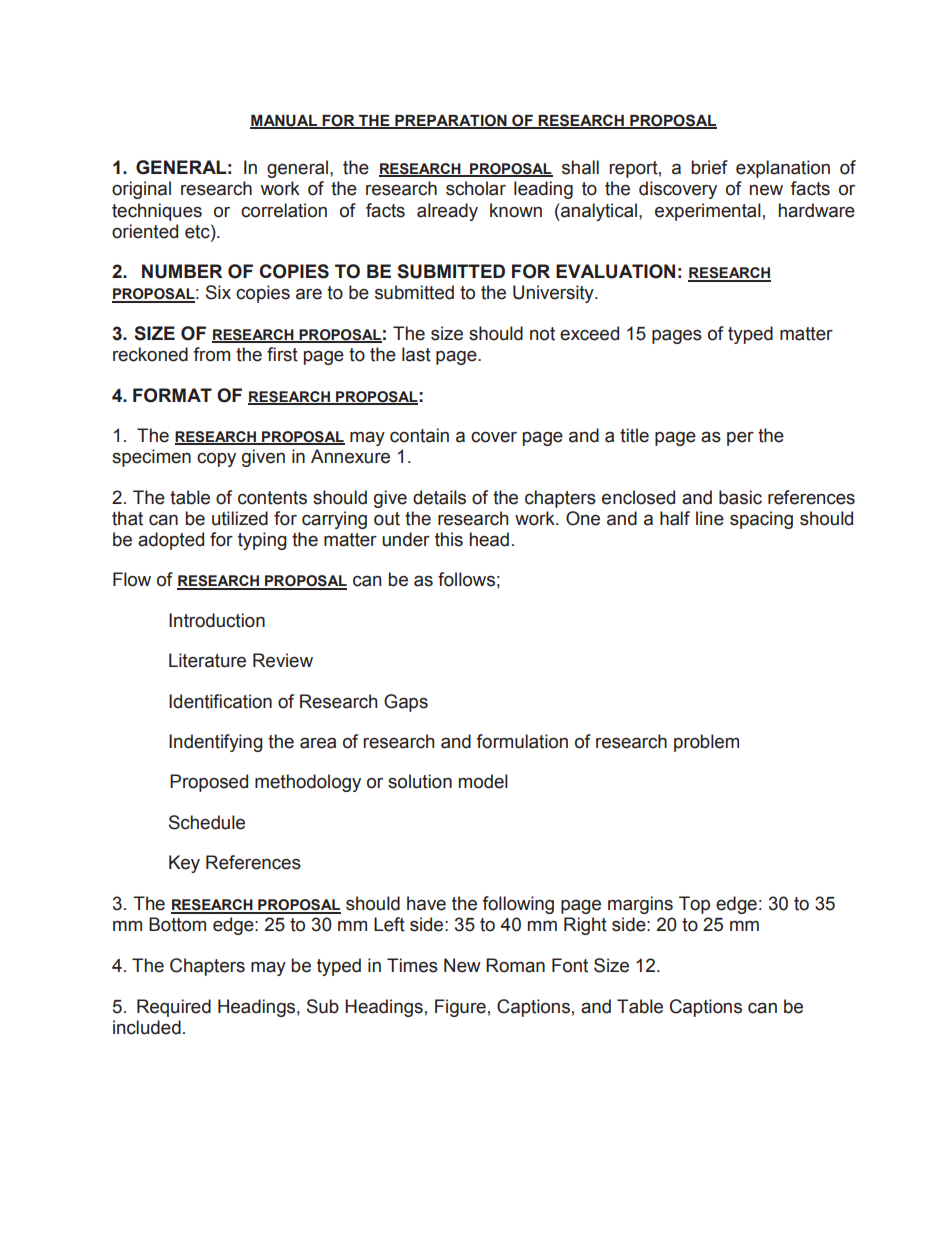  Describe the element at coordinates (174, 1008) in the document. I see `Required` at that location.
